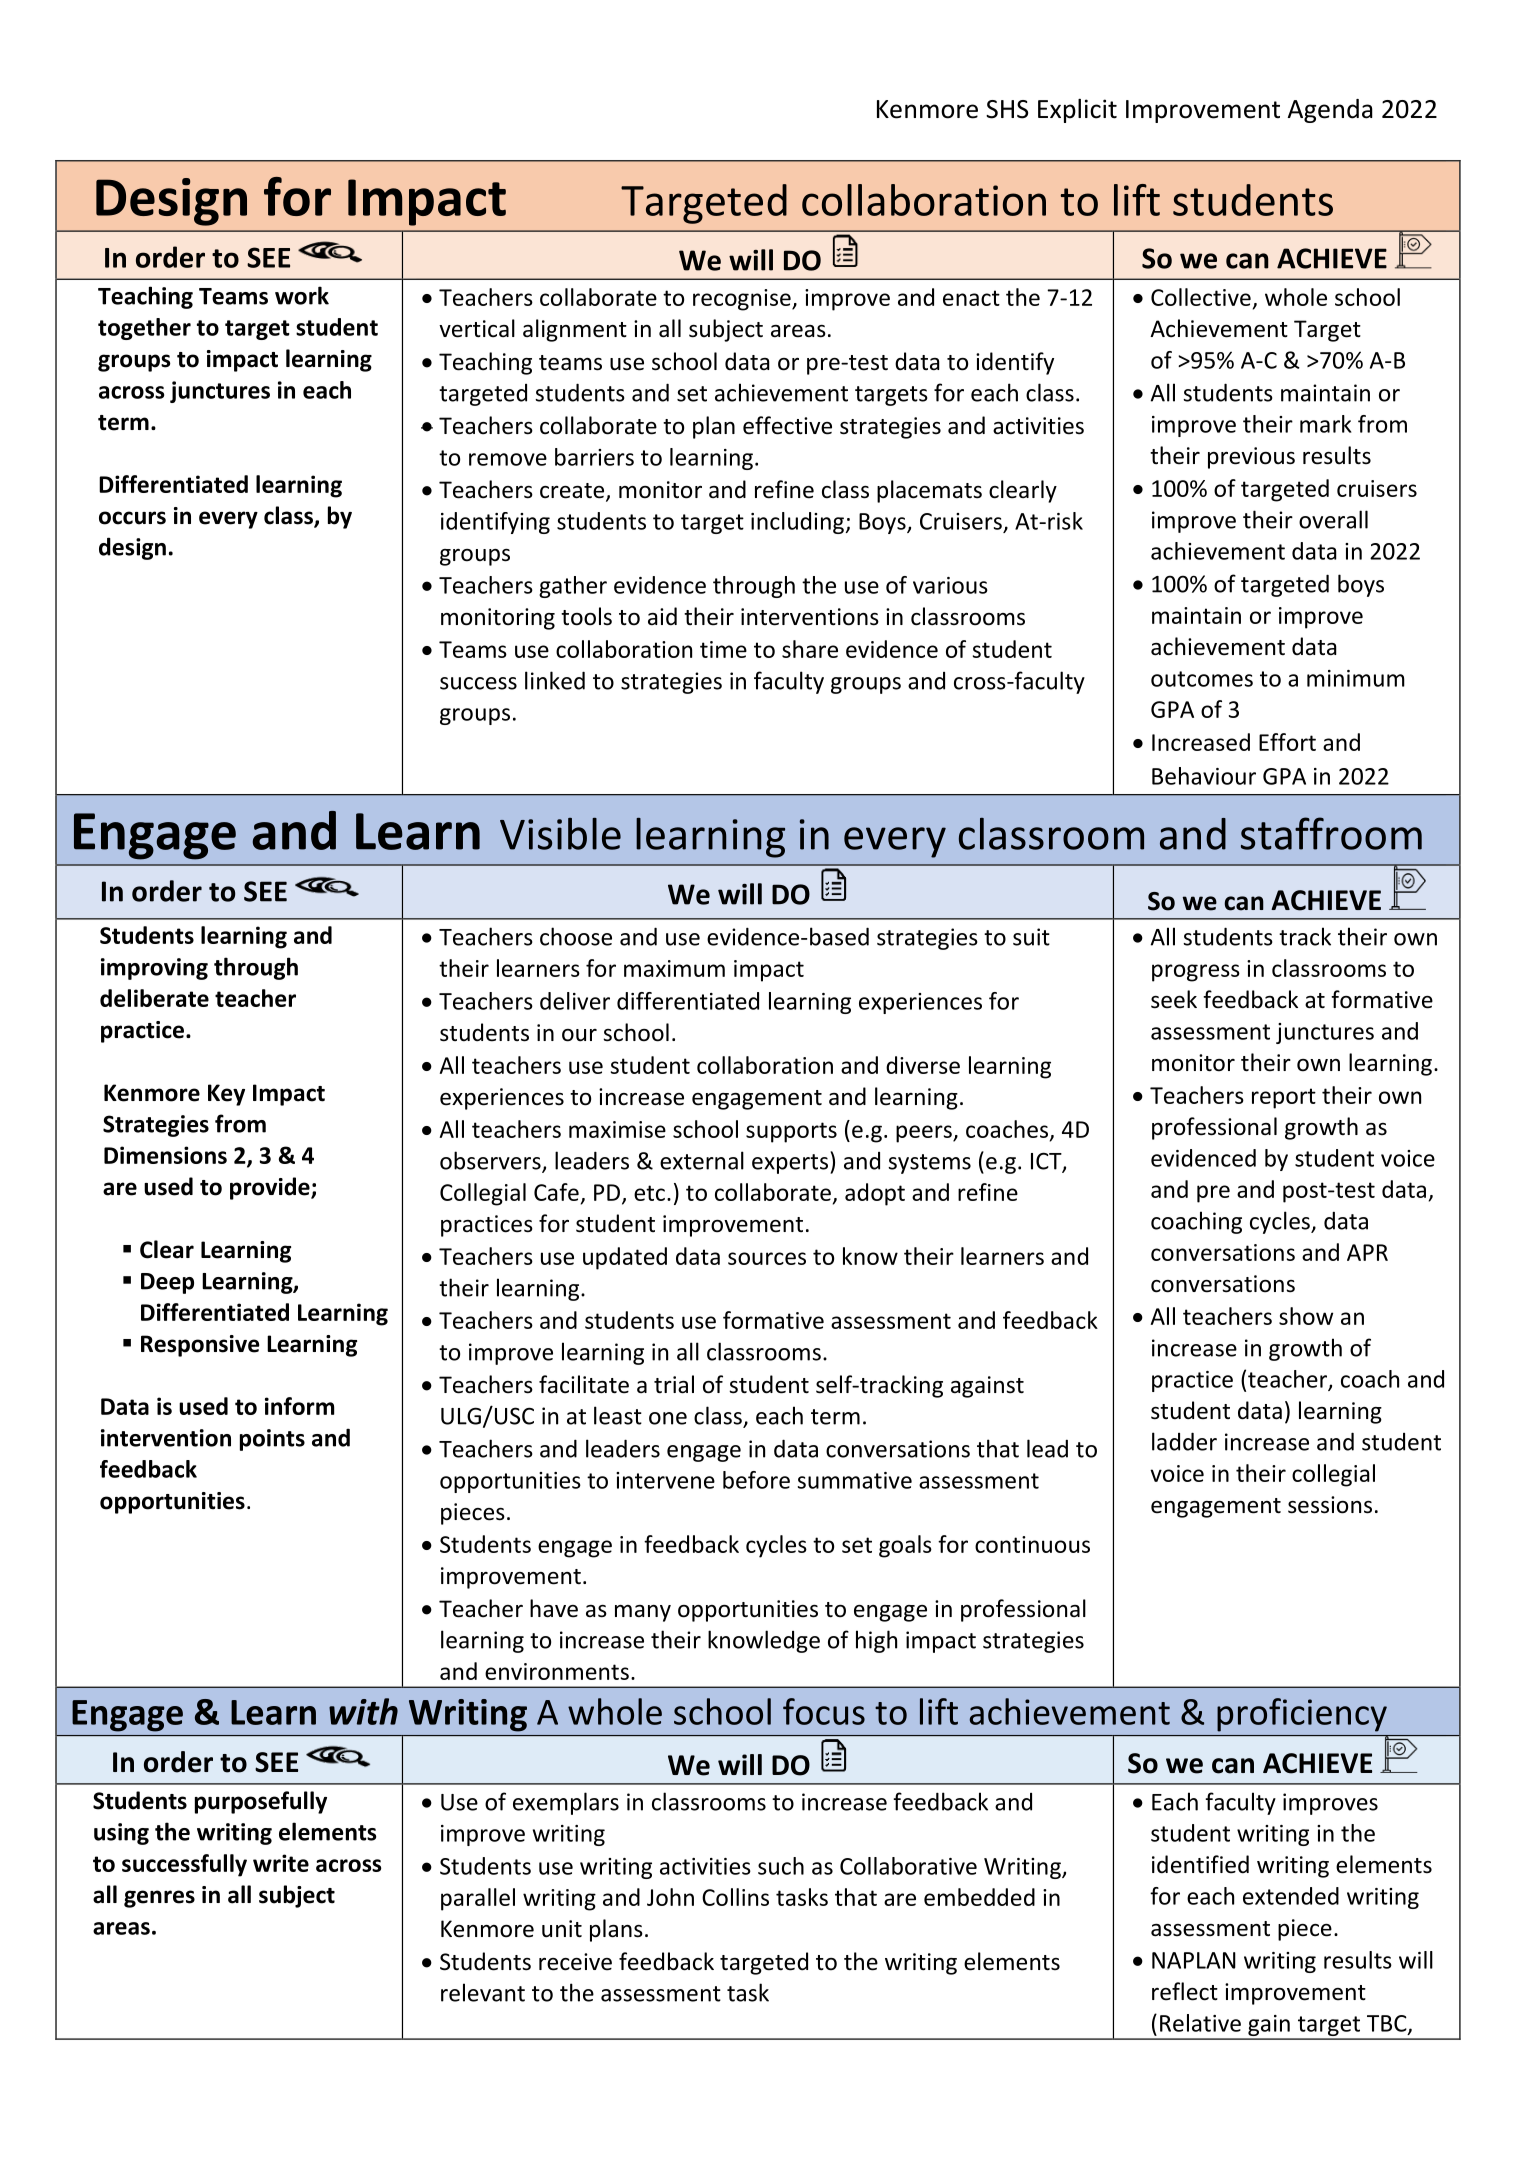 This screenshot has width=1531, height=2165. What do you see at coordinates (674, 1384) in the screenshot?
I see `trial` at bounding box center [674, 1384].
